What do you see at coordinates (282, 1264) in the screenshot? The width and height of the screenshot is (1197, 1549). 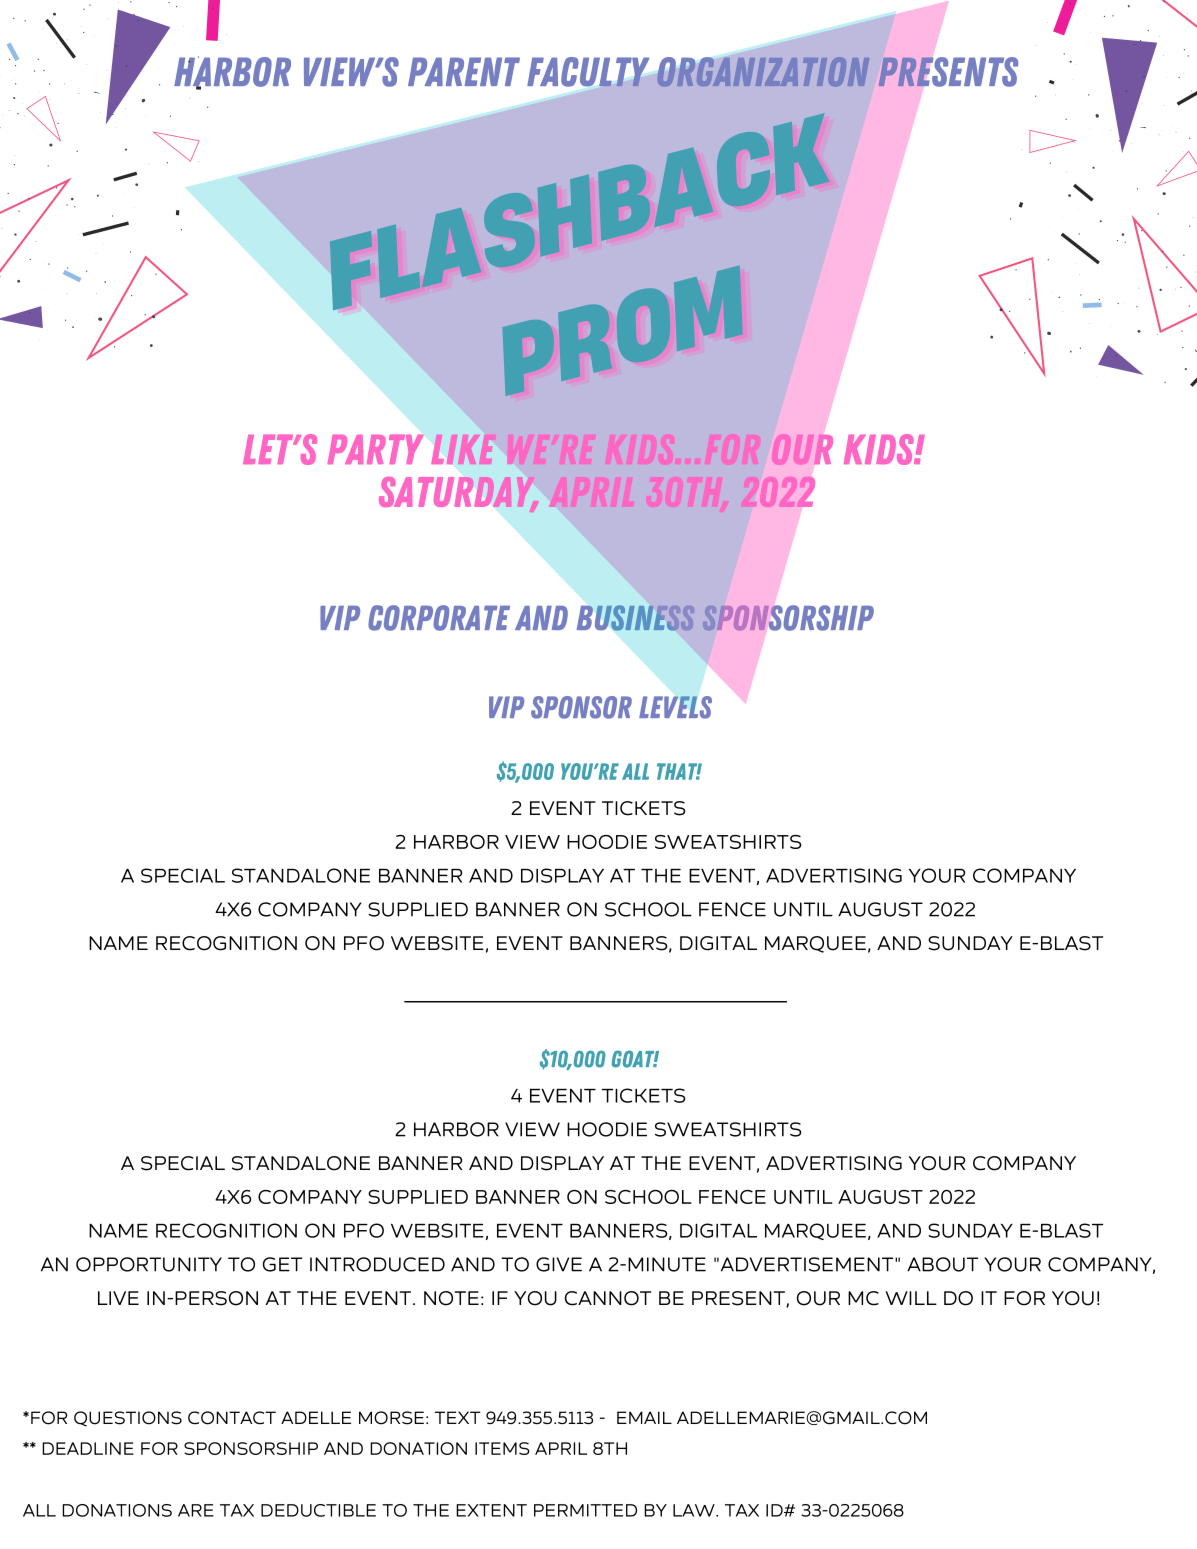 I see `GET` at bounding box center [282, 1264].
